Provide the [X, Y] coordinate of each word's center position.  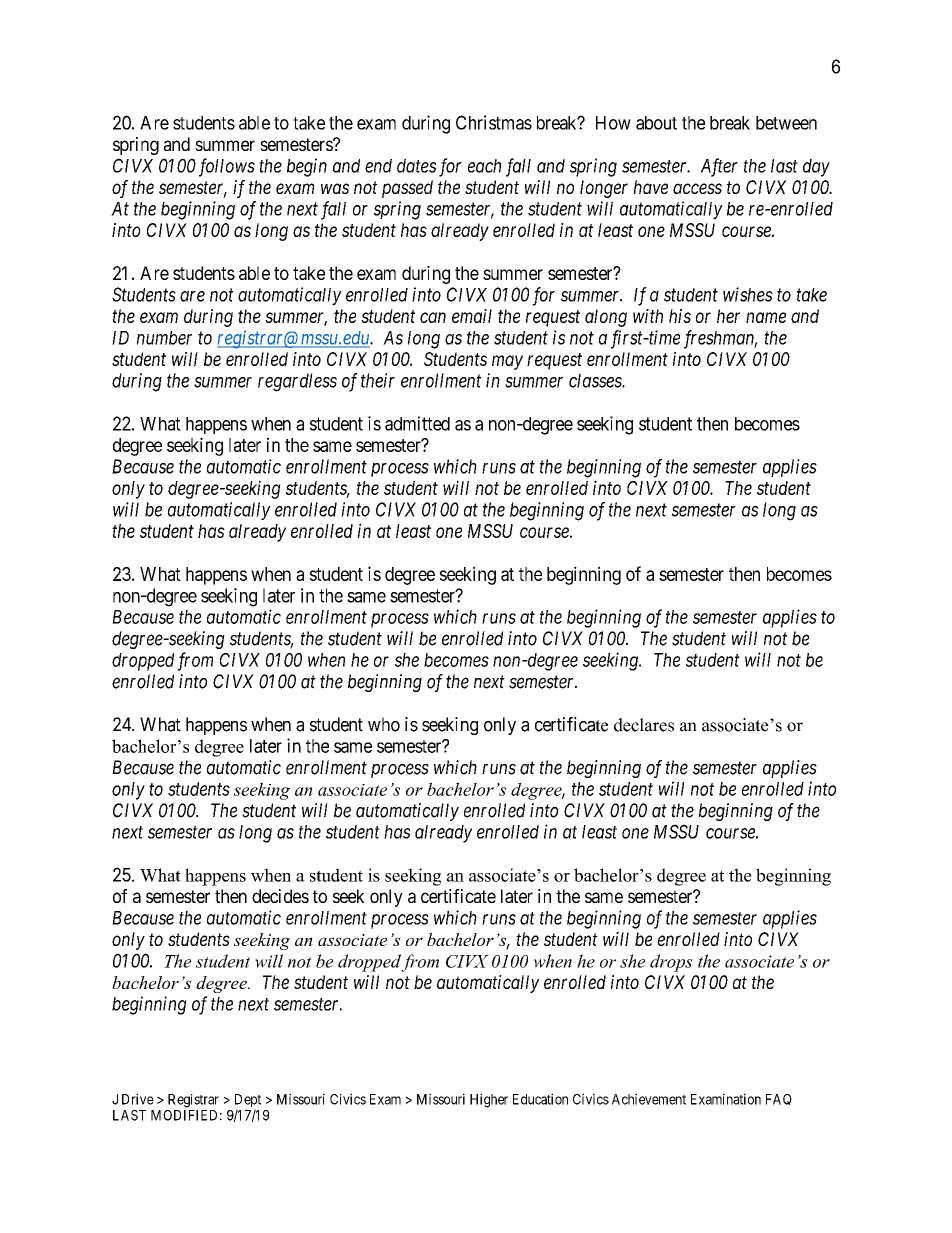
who [384, 724]
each [484, 166]
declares [644, 725]
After [719, 167]
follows [227, 167]
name [766, 317]
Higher [489, 1100]
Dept [248, 1102]
